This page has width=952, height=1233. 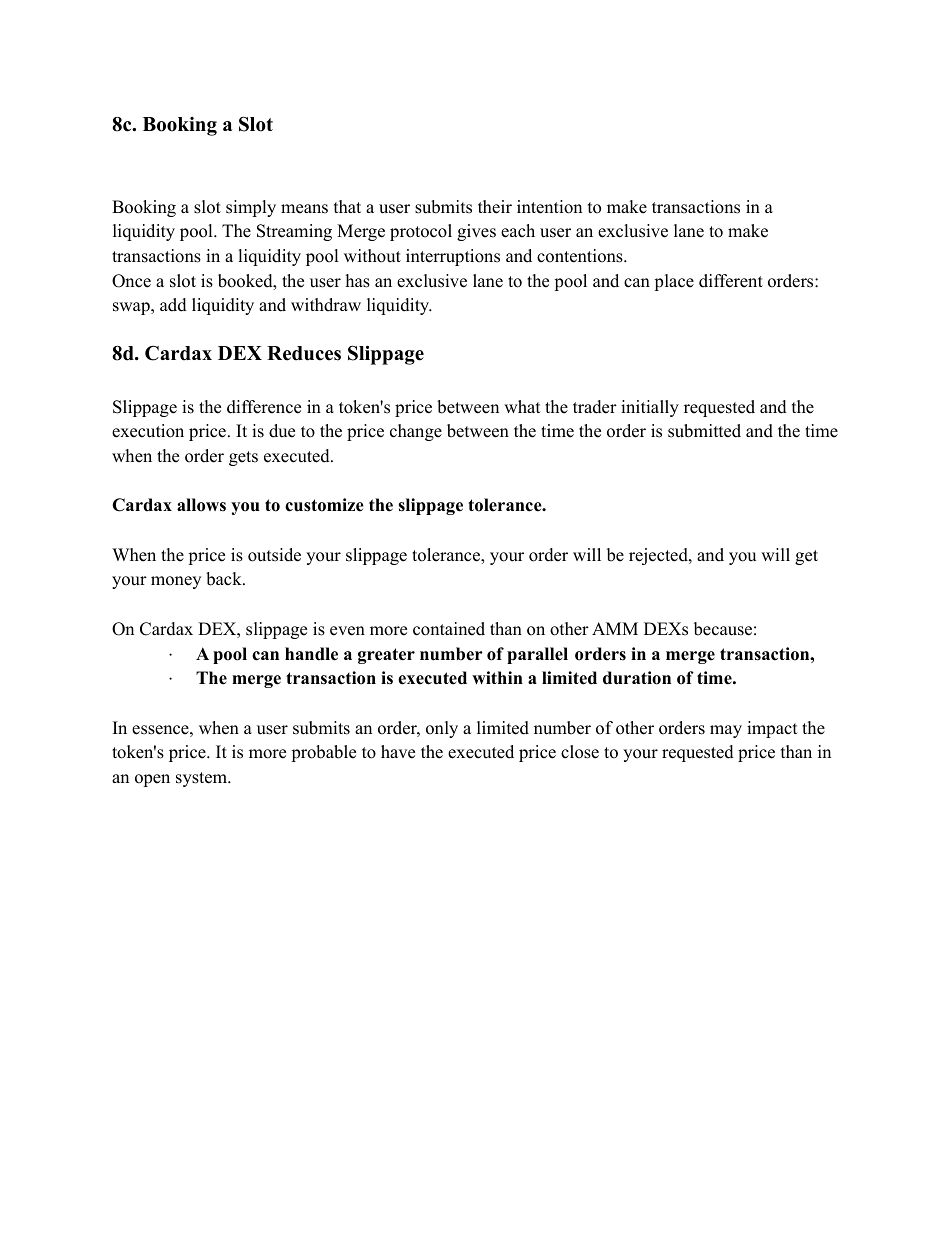 I want to click on simply, so click(x=251, y=208).
